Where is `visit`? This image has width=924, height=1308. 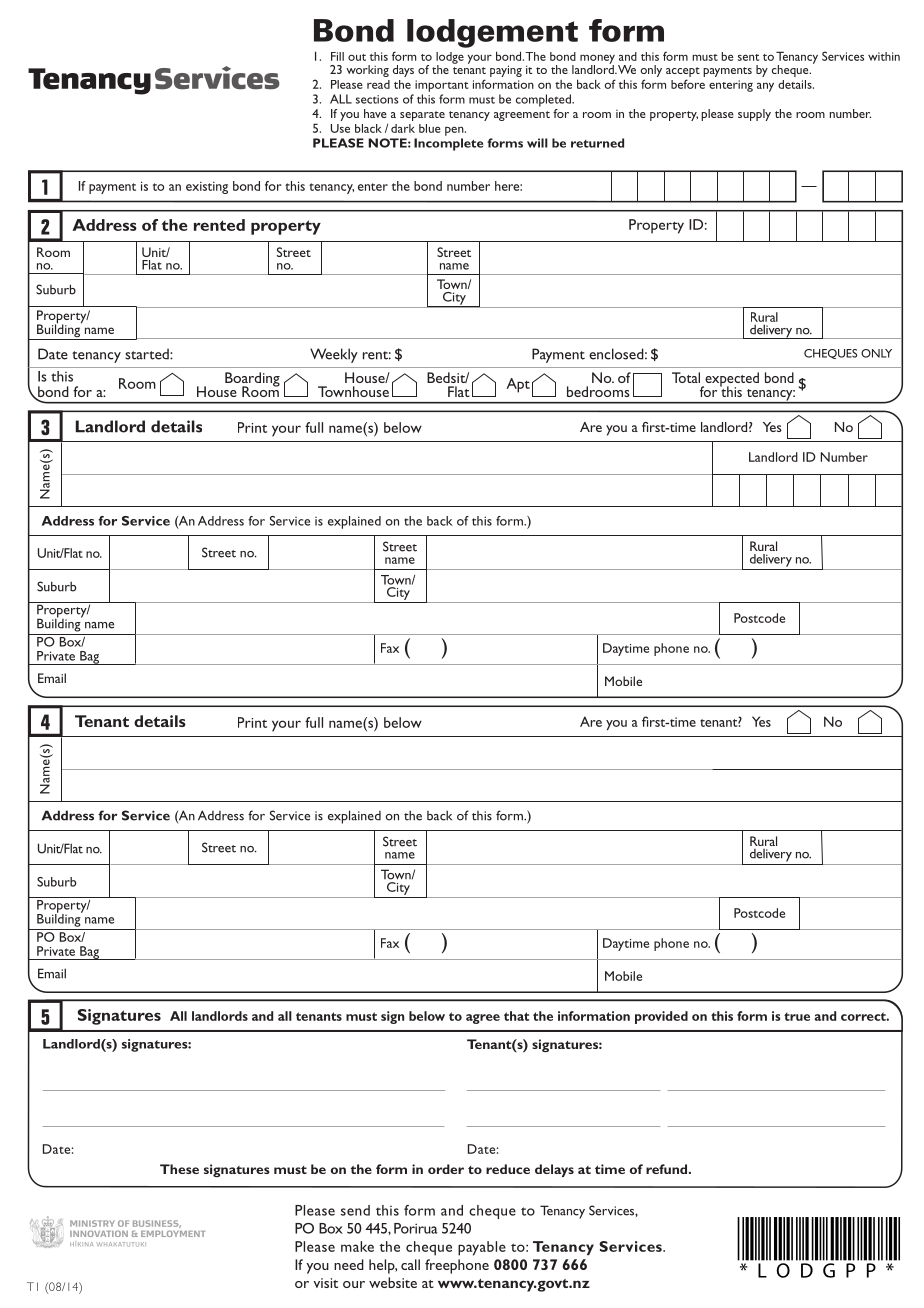 visit is located at coordinates (325, 1283).
